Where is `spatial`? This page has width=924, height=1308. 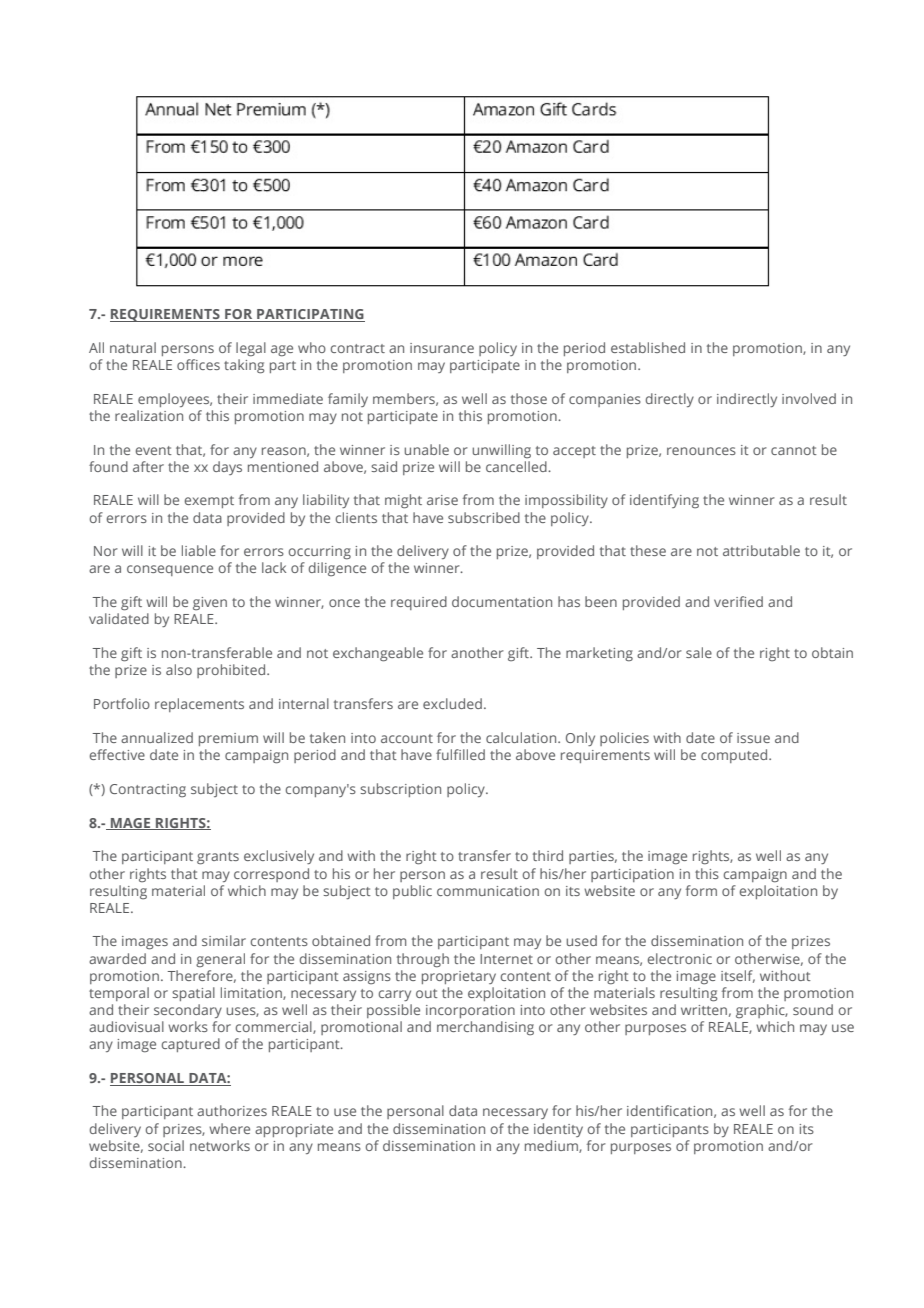
spatial is located at coordinates (193, 994).
